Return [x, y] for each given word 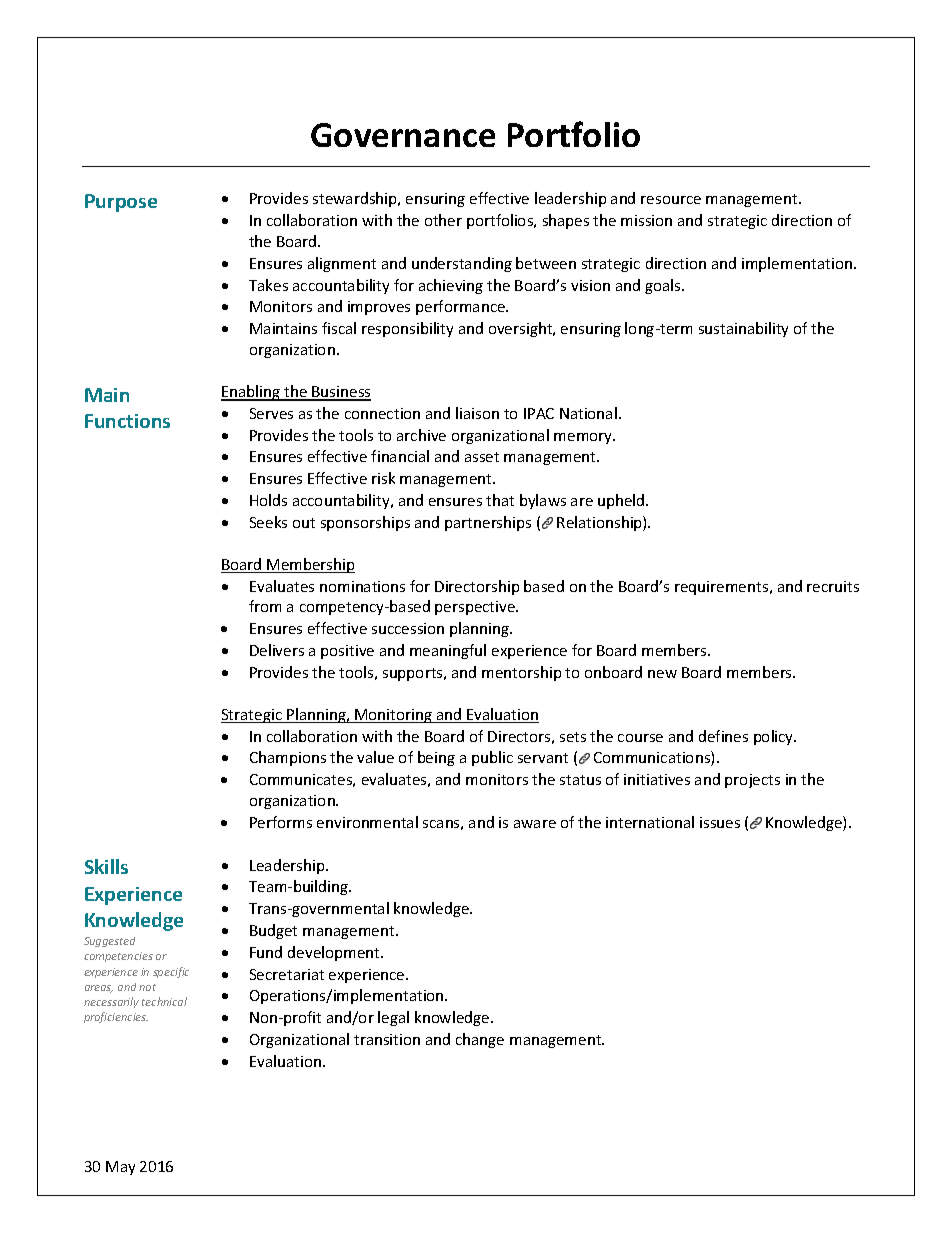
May [120, 1168]
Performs [281, 822]
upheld [622, 501]
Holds [268, 500]
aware [535, 824]
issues [720, 822]
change [480, 1040]
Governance [403, 135]
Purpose [121, 203]
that [500, 500]
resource [671, 200]
